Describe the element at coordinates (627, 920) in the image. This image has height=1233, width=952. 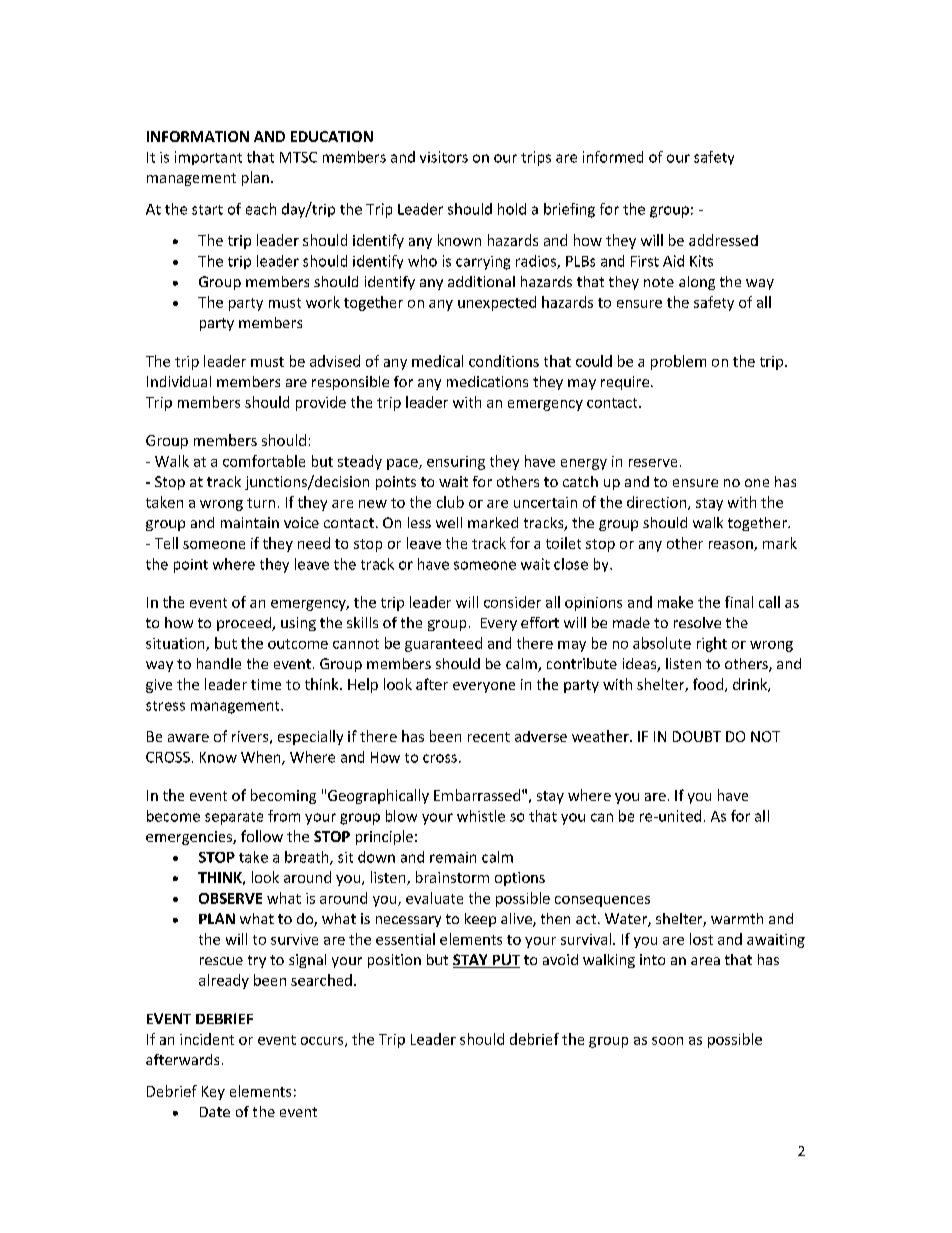
I see `Water` at that location.
